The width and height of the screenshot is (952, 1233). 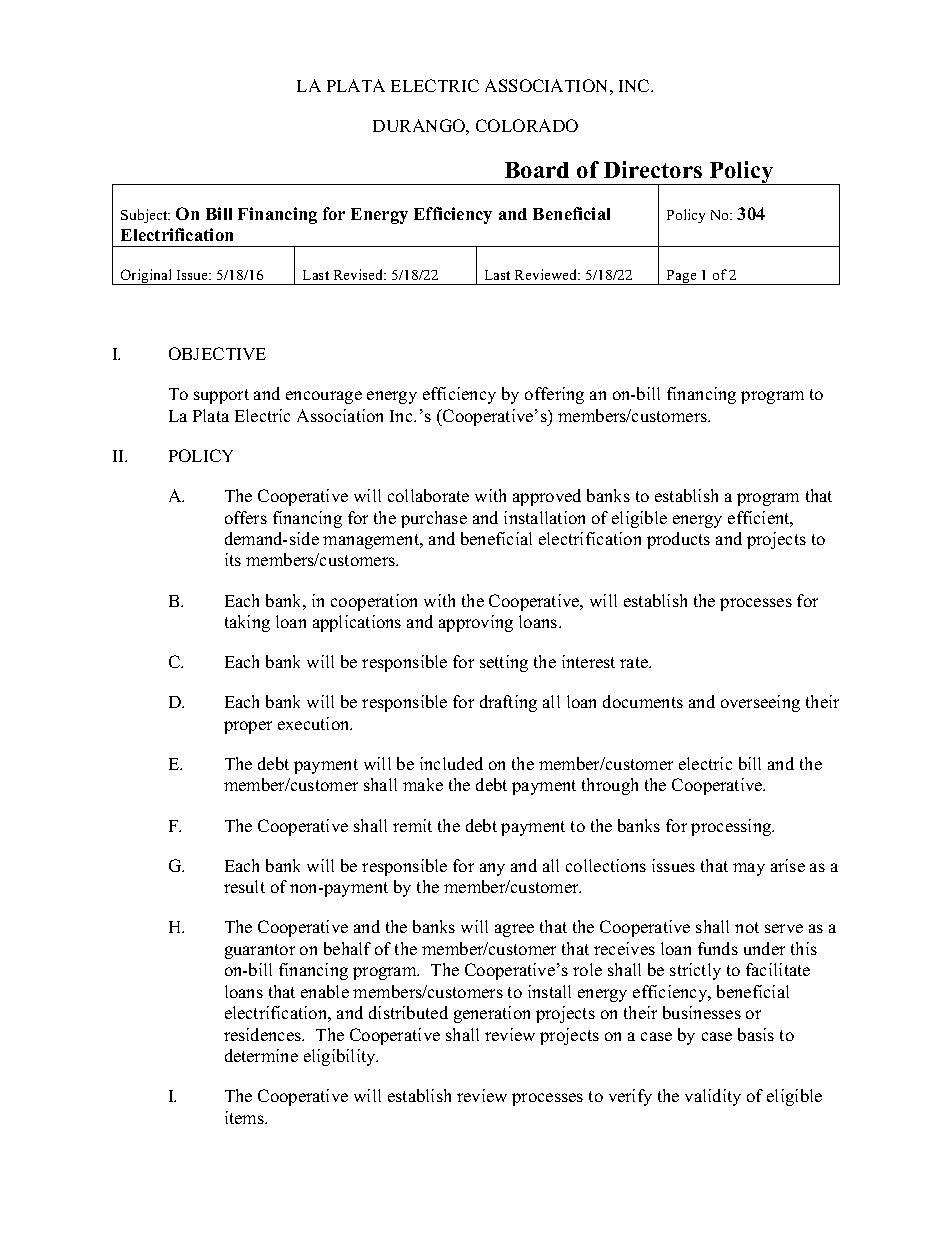 I want to click on purchase, so click(x=434, y=519).
